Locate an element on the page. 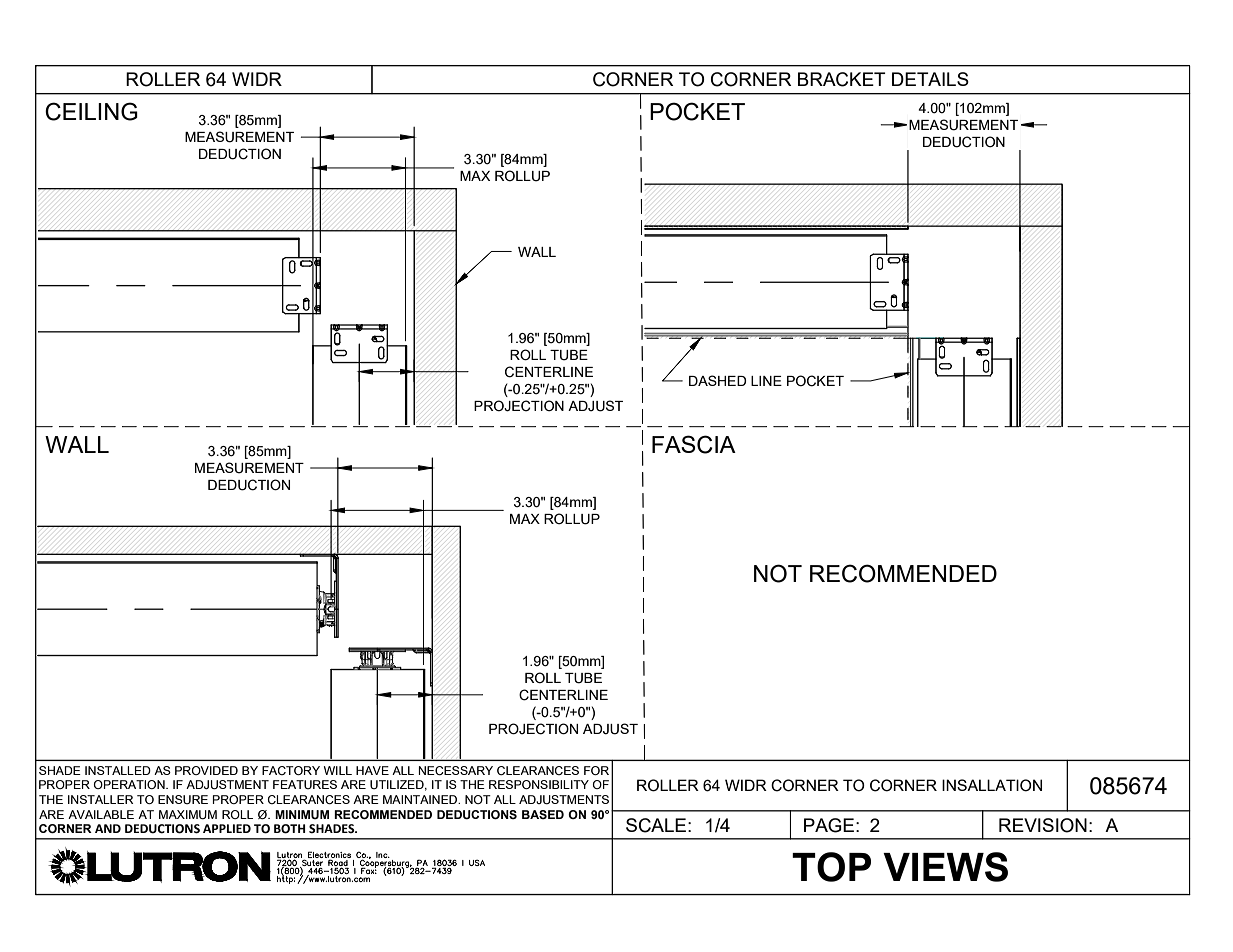 This image has height=952, width=1233. FASCIA is located at coordinates (694, 444).
